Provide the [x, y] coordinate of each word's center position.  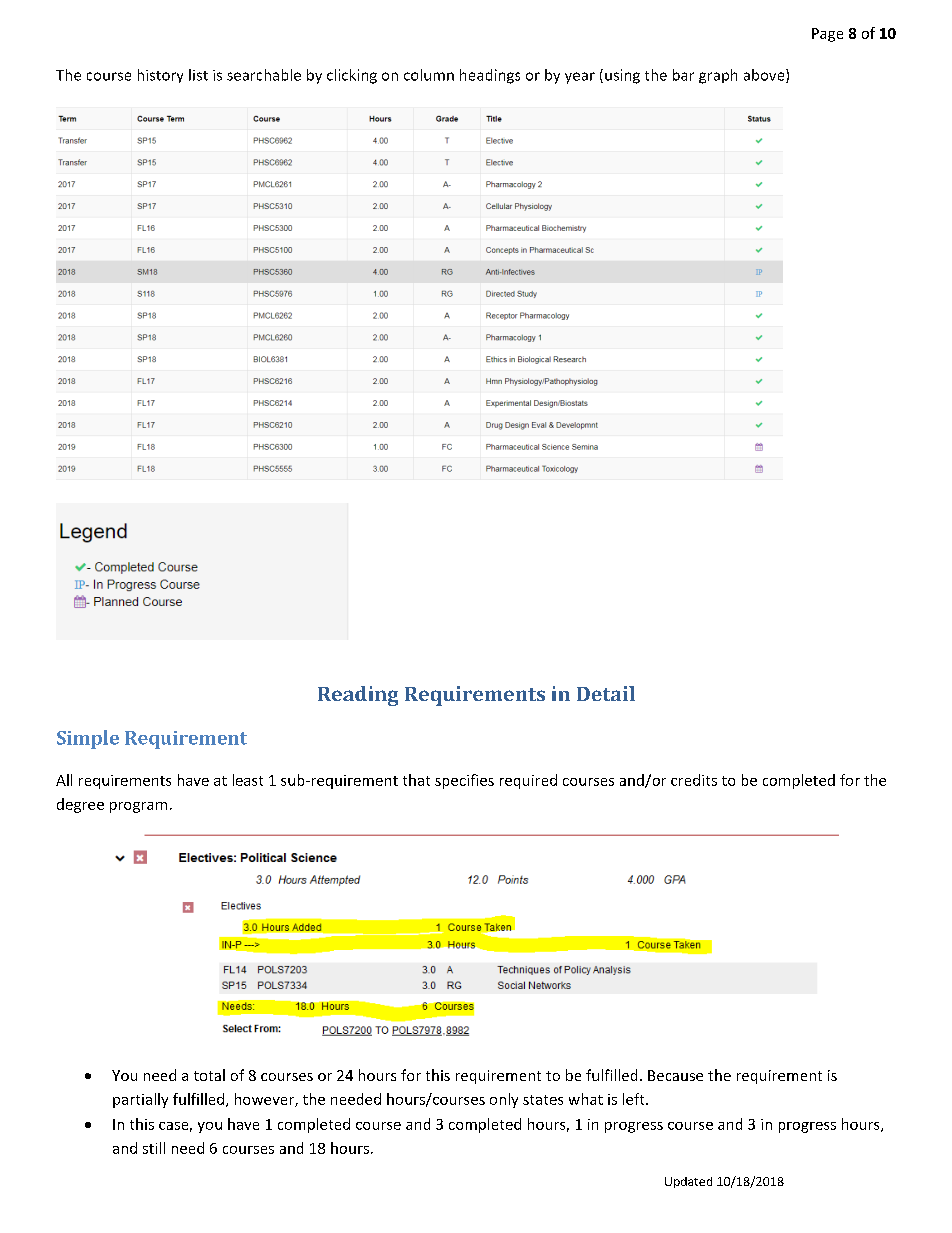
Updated [688, 1182]
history [160, 76]
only [504, 1100]
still [154, 1148]
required [528, 781]
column [429, 75]
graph [718, 76]
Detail [606, 693]
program [138, 807]
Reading [358, 696]
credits [694, 780]
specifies [464, 781]
